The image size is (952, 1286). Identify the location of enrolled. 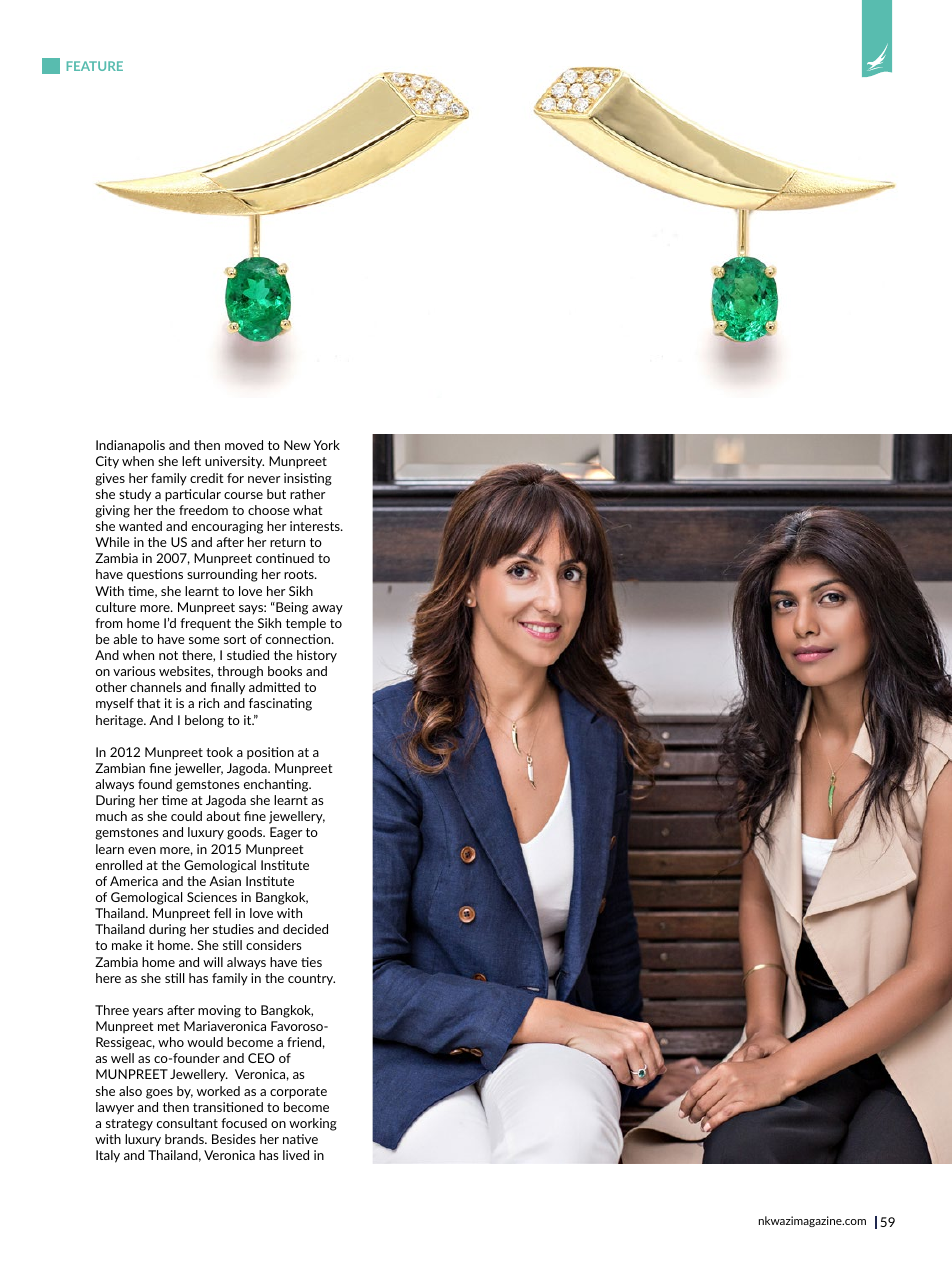
(119, 865).
